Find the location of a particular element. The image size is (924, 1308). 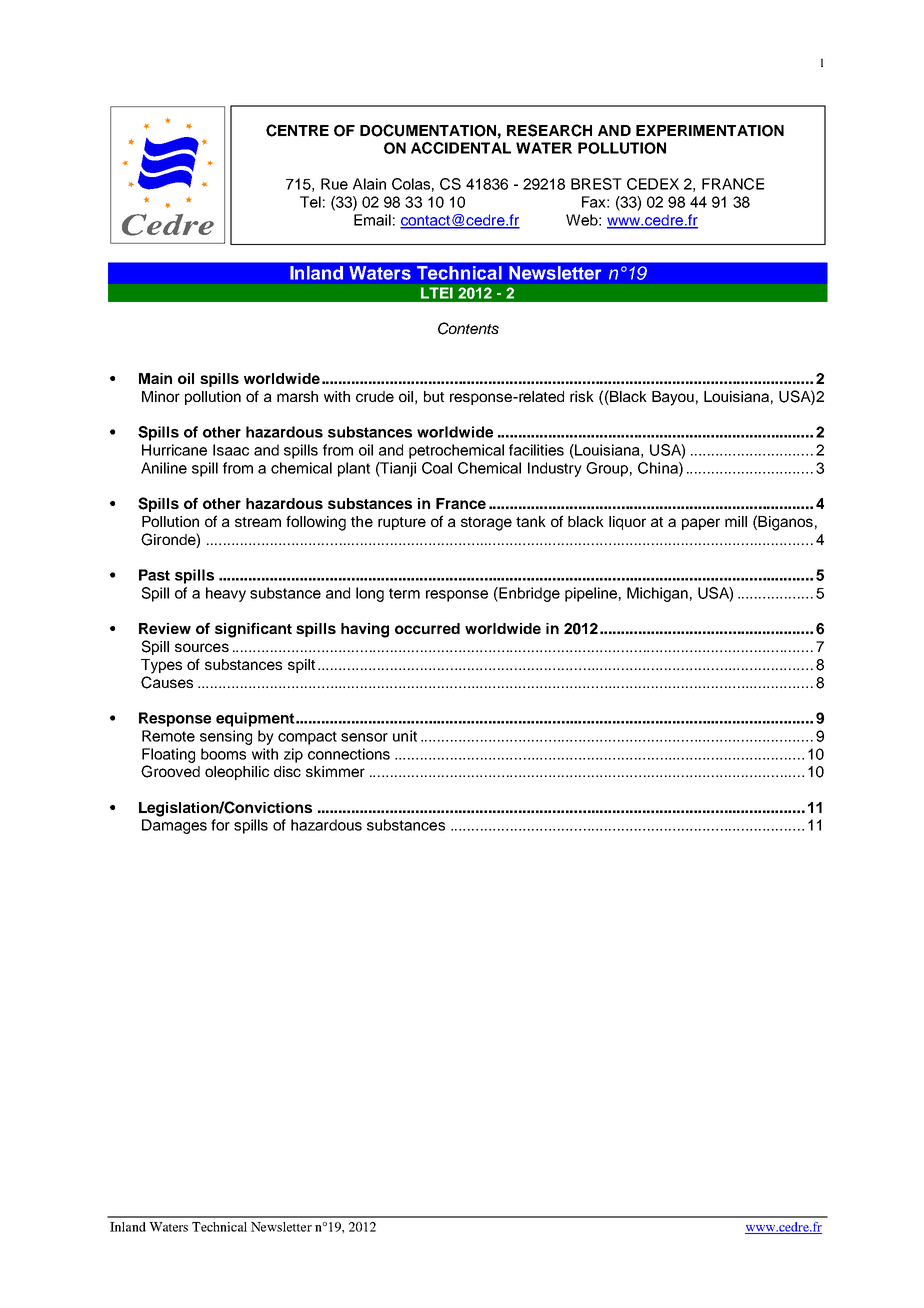

term is located at coordinates (404, 593).
